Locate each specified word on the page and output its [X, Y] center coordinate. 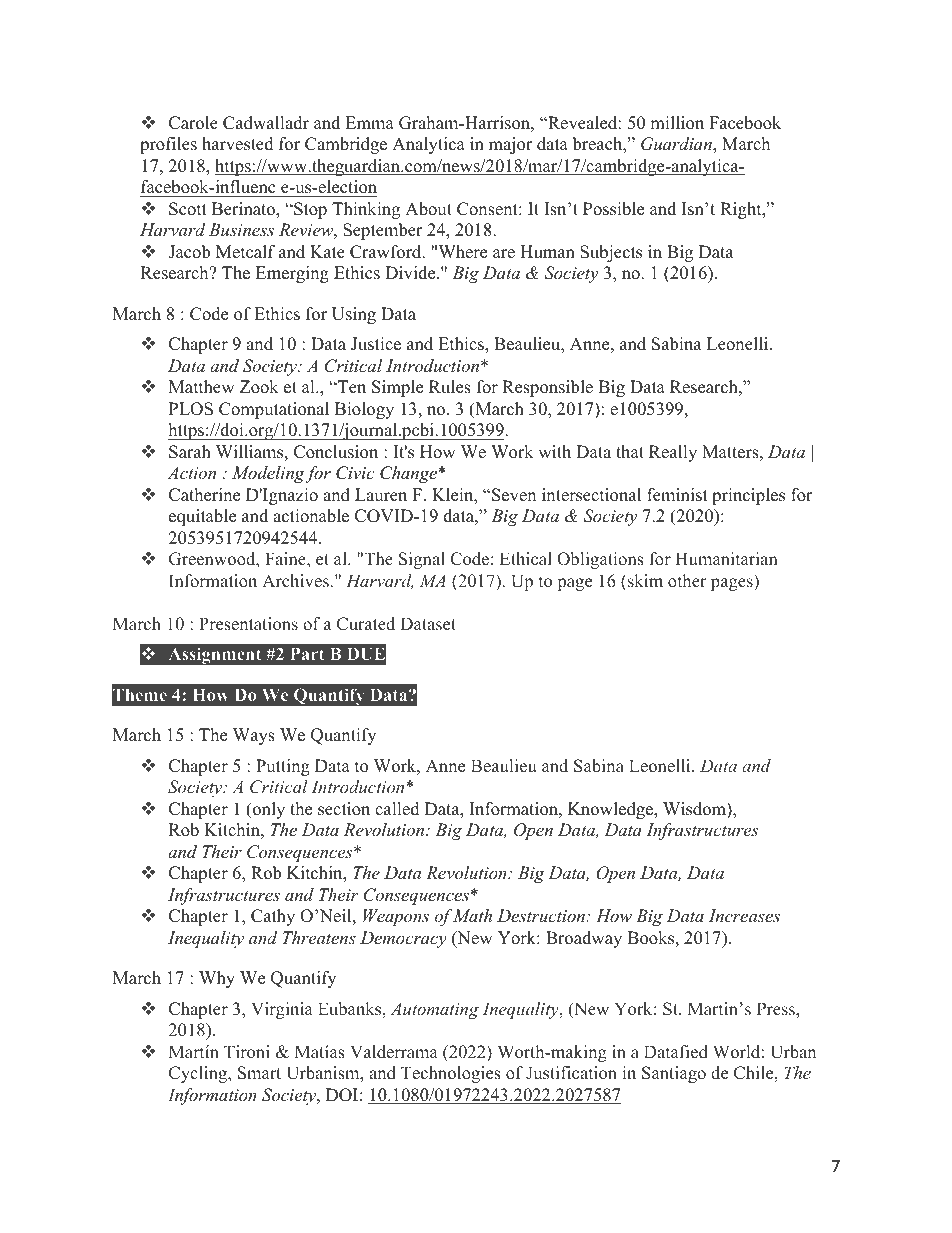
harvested [238, 144]
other [687, 581]
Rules [450, 387]
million [677, 123]
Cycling [199, 1074]
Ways [254, 736]
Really [673, 453]
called [397, 809]
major [511, 145]
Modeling [269, 474]
